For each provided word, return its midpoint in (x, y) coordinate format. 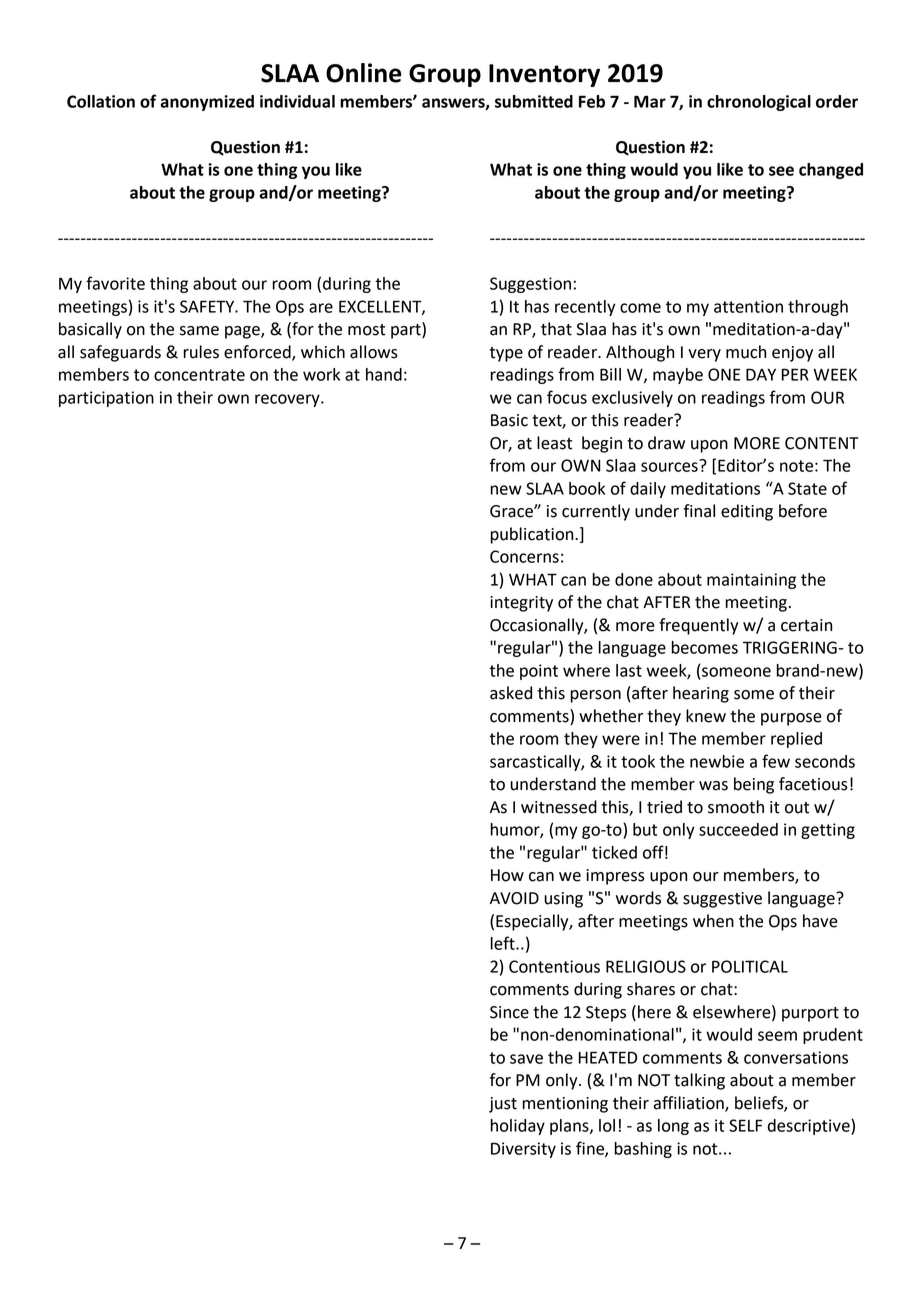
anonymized (207, 103)
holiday (518, 1127)
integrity (521, 604)
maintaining (751, 581)
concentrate (199, 375)
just (503, 1105)
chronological (759, 103)
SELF (745, 1125)
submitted (534, 101)
